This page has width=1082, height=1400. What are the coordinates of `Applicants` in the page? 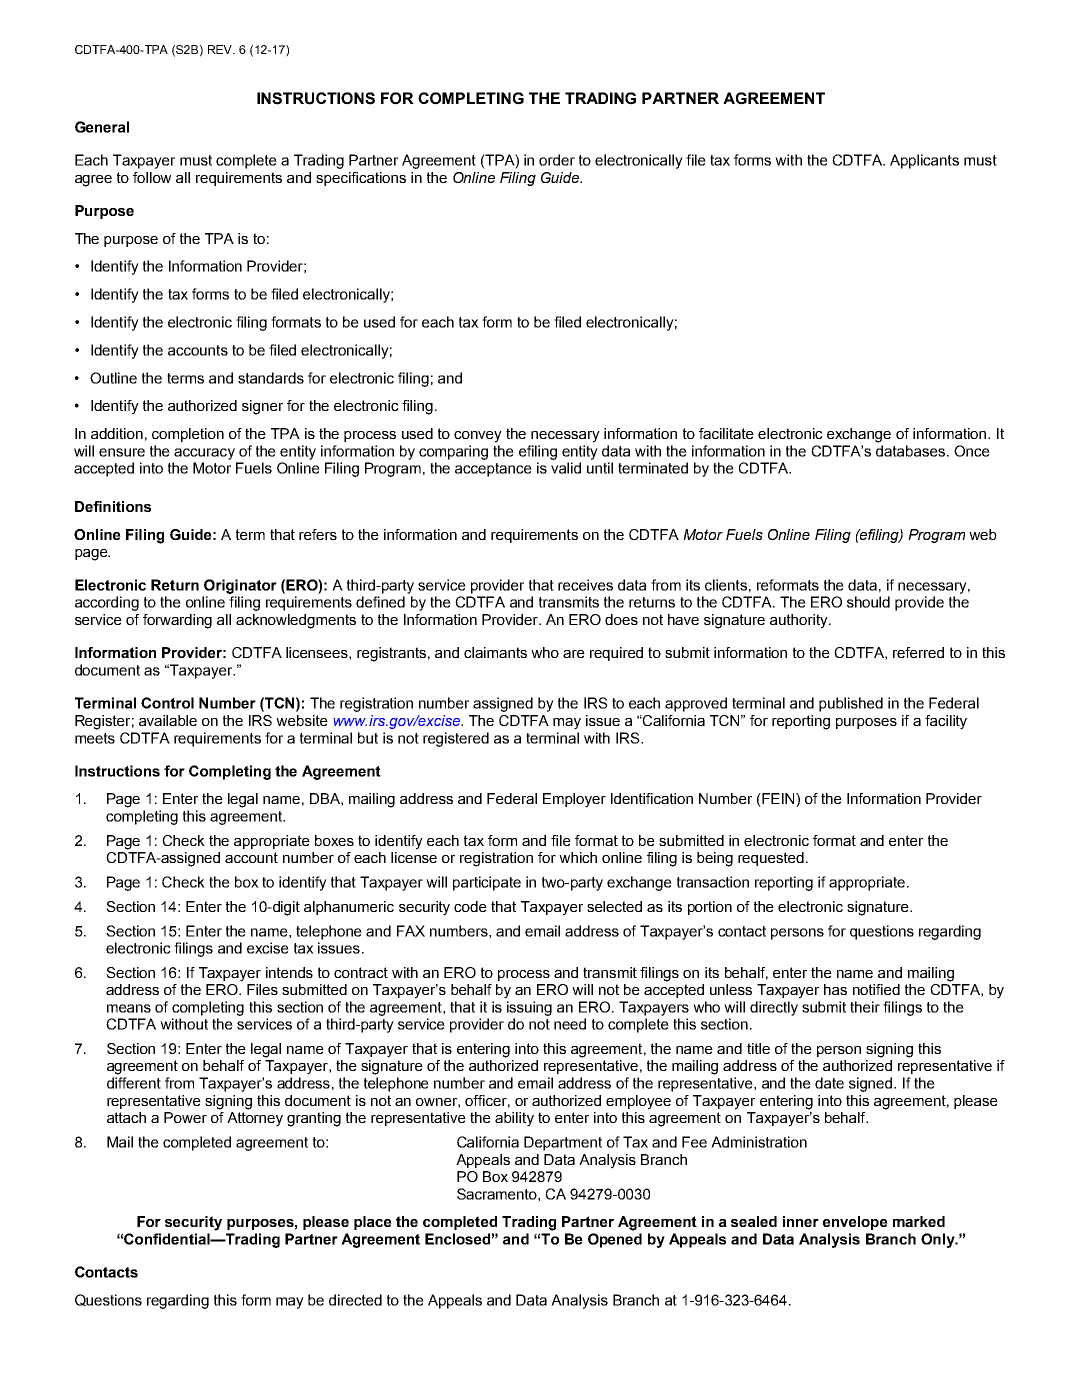 It's located at (924, 161).
